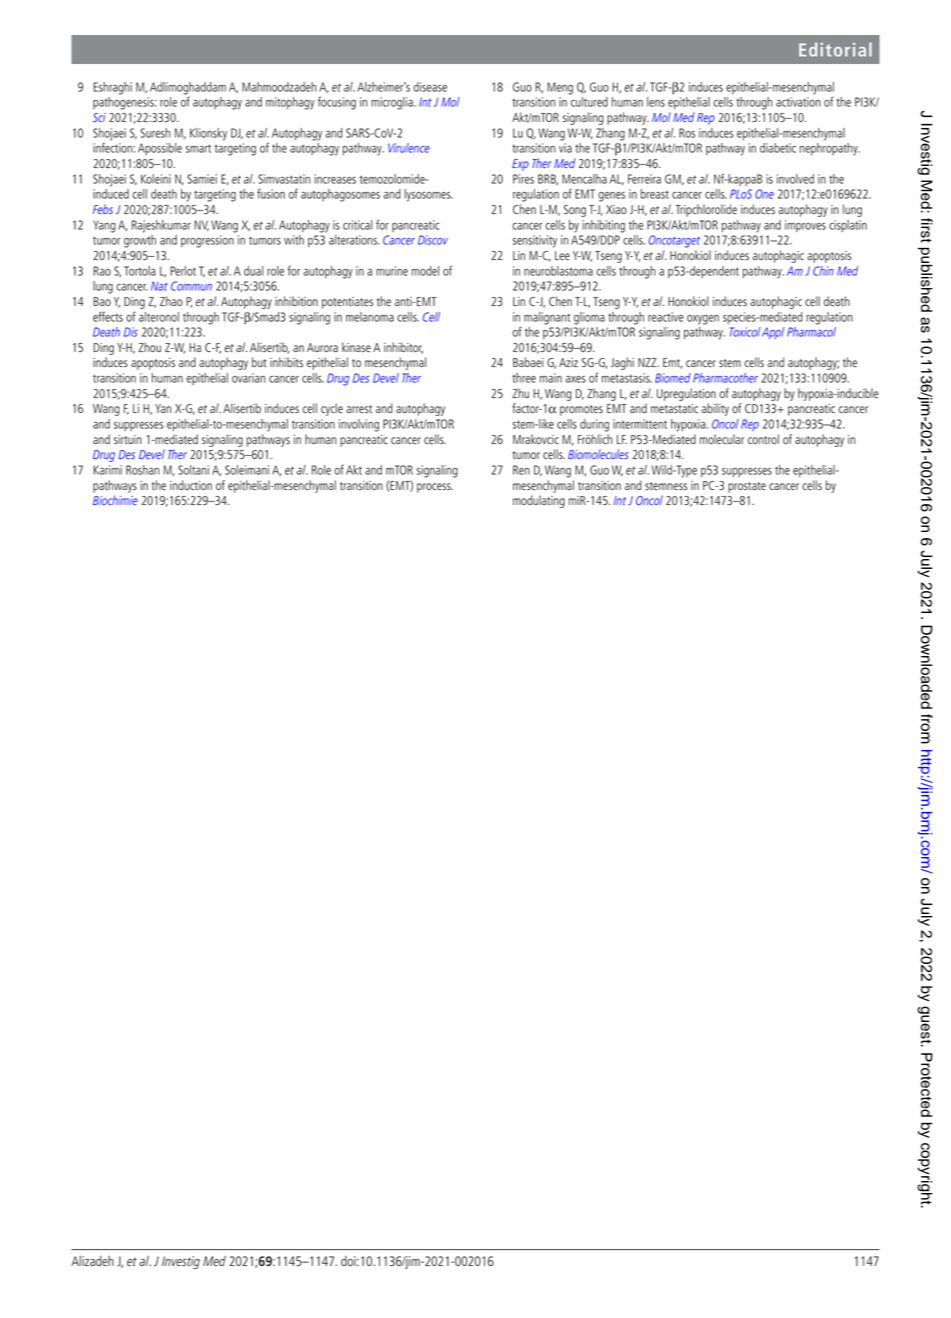 The height and width of the screenshot is (1318, 951). Describe the element at coordinates (823, 271) in the screenshot. I see `Chin` at that location.
